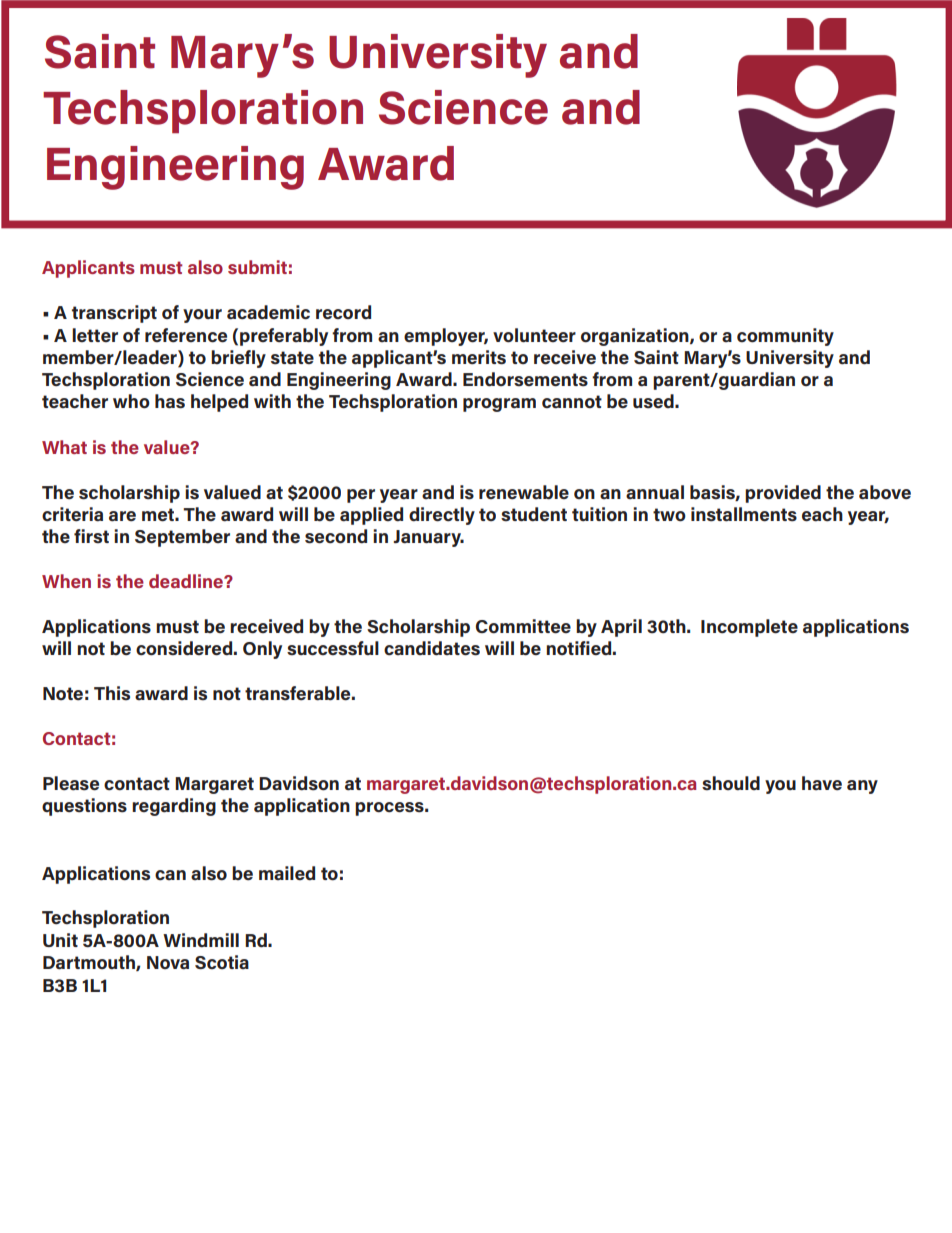  I want to click on Nova, so click(168, 963).
